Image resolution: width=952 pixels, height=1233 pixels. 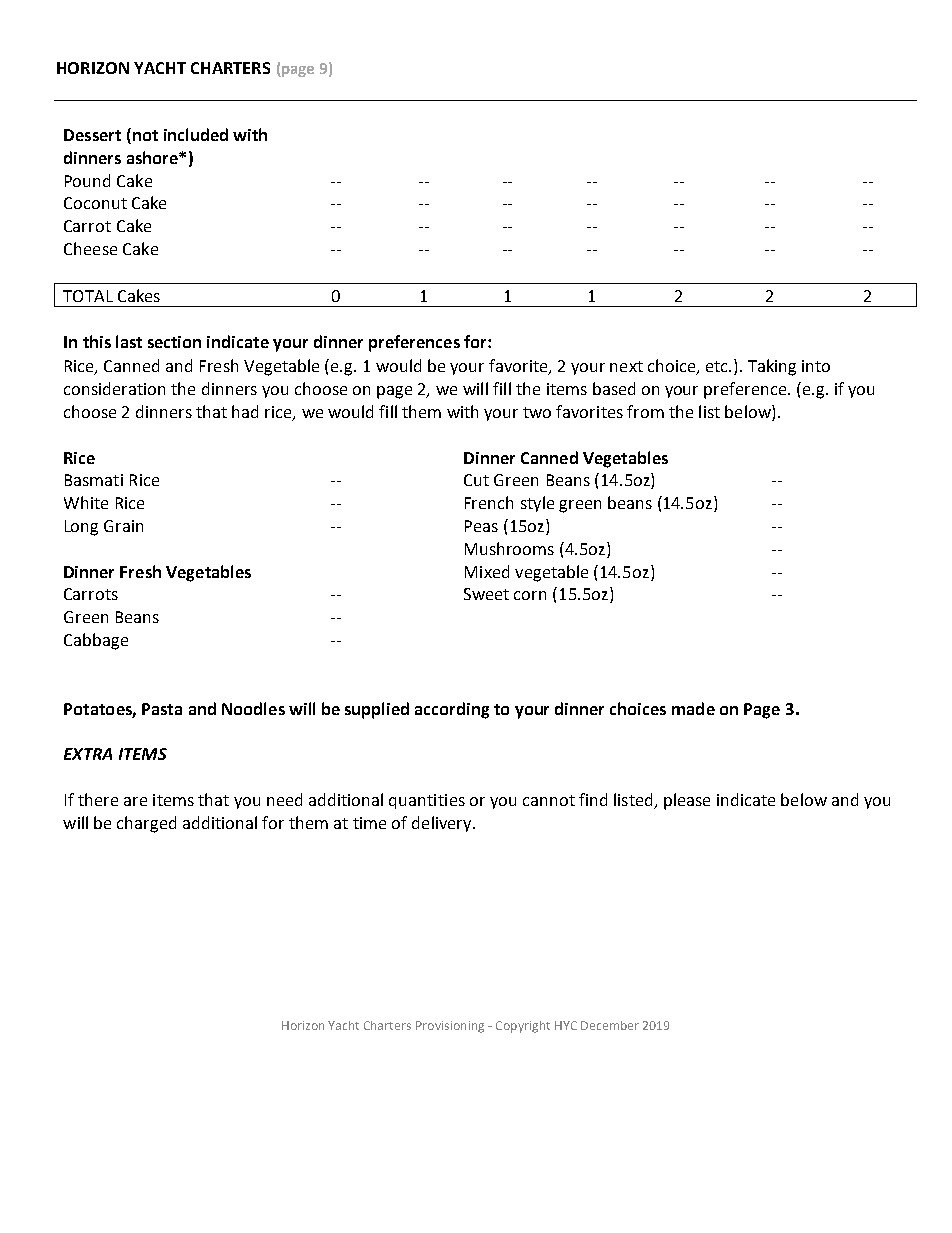 What do you see at coordinates (196, 134) in the screenshot?
I see `included` at bounding box center [196, 134].
